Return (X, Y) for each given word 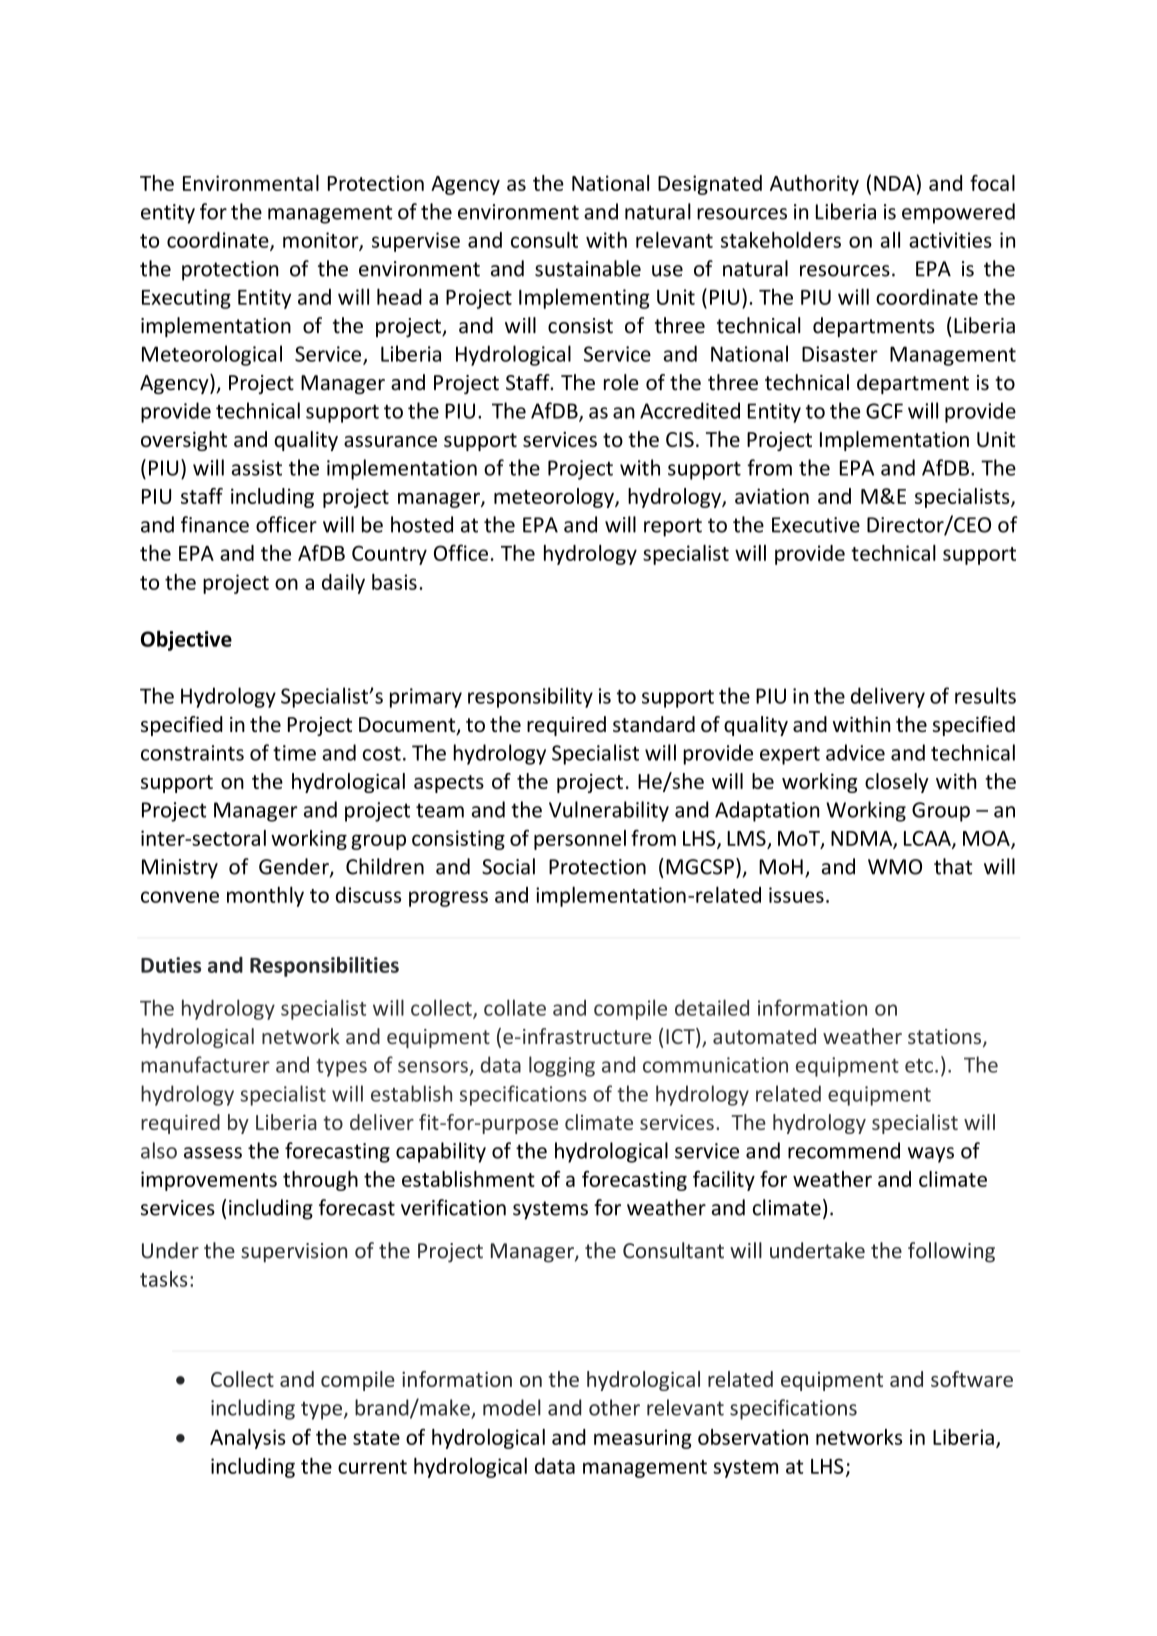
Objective (186, 640)
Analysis (248, 1439)
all (890, 240)
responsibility (530, 697)
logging (562, 1066)
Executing (186, 299)
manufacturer (205, 1064)
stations (946, 1038)
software (972, 1379)
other (614, 1407)
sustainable (588, 268)
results (985, 695)
